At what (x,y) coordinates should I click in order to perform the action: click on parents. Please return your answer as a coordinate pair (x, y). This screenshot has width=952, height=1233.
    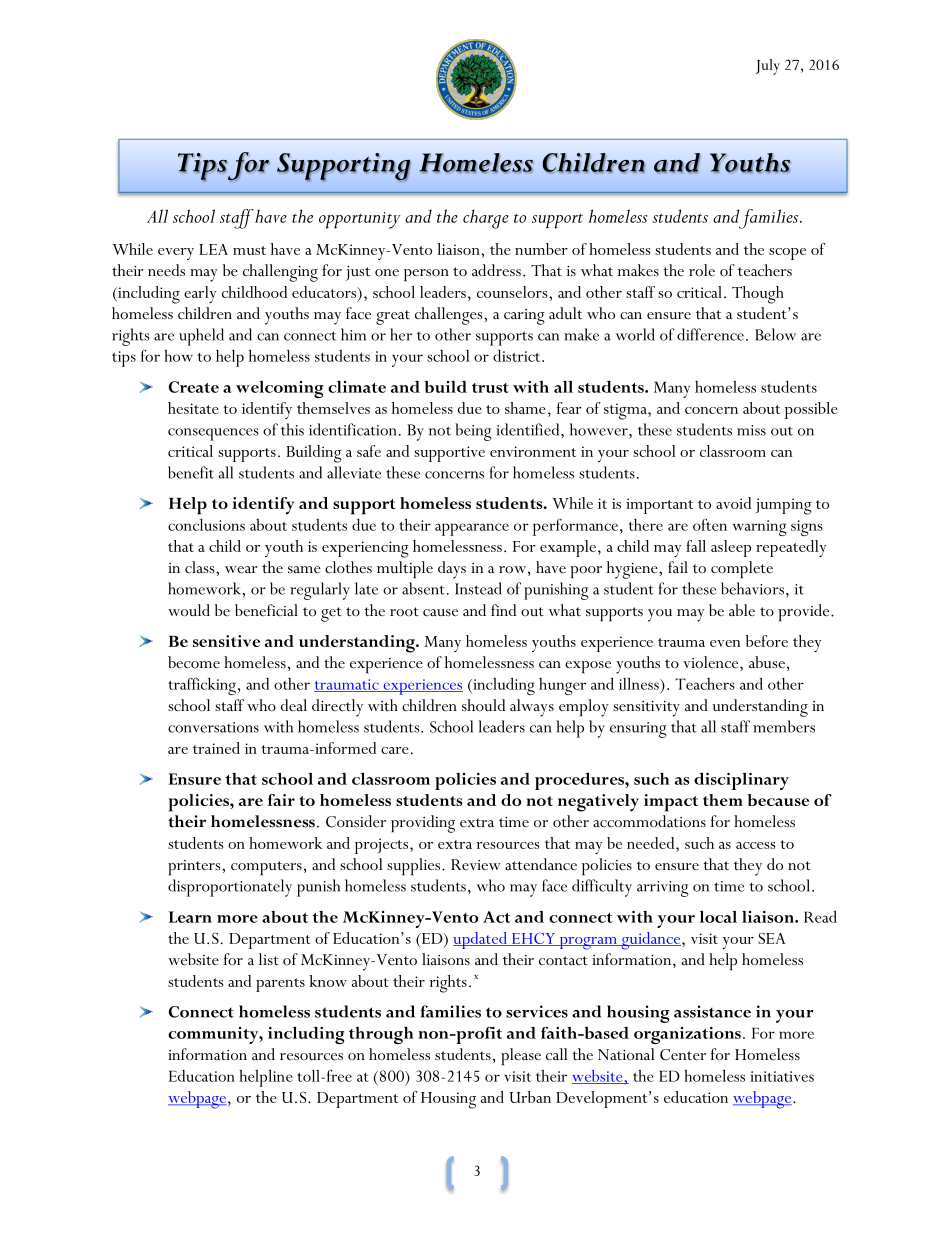
    Looking at the image, I should click on (280, 985).
